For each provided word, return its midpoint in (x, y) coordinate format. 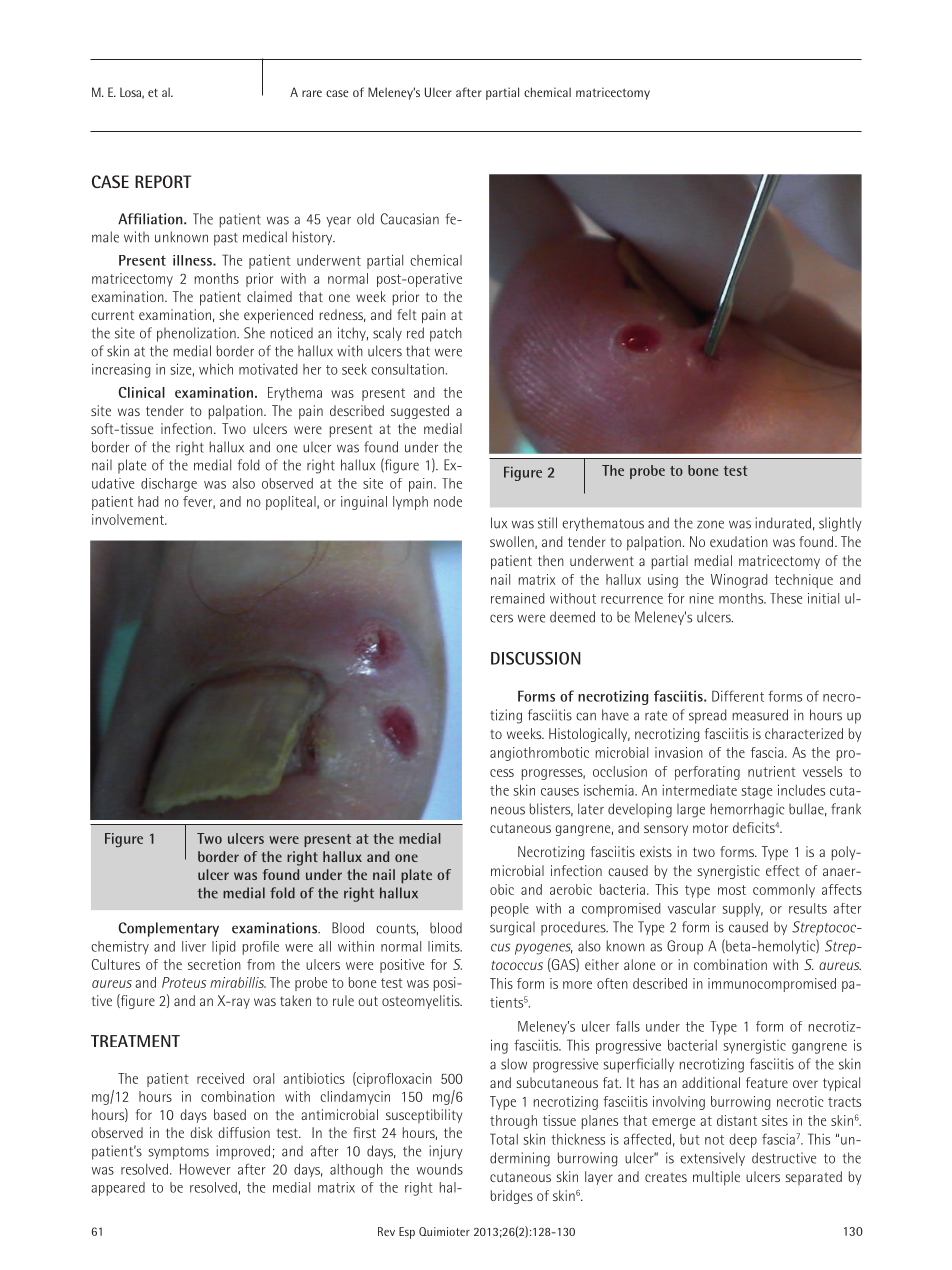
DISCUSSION (536, 658)
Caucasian (410, 219)
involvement (129, 519)
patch (446, 334)
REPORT (163, 181)
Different (738, 696)
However (205, 1169)
